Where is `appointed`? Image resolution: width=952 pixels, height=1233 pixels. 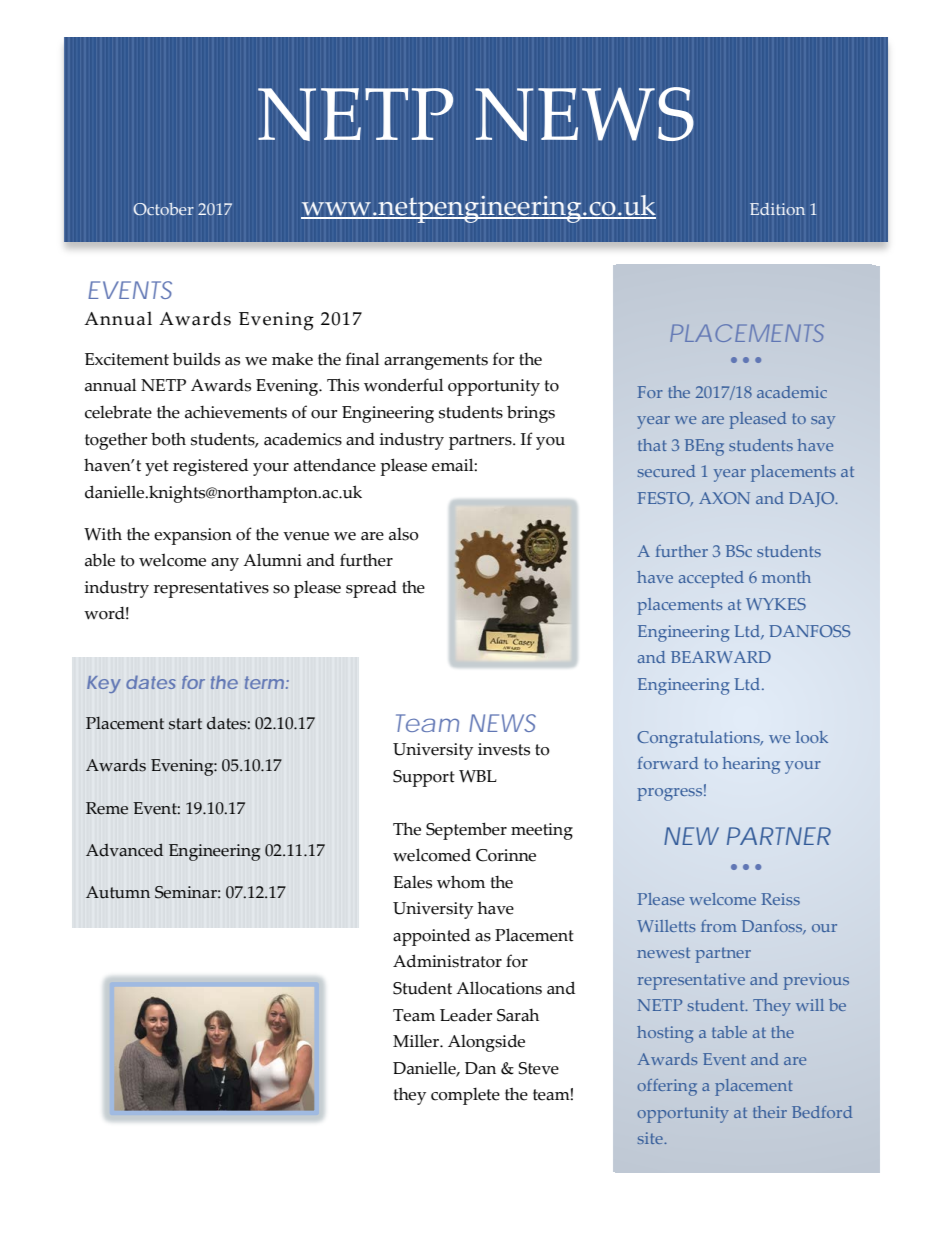 appointed is located at coordinates (431, 937).
